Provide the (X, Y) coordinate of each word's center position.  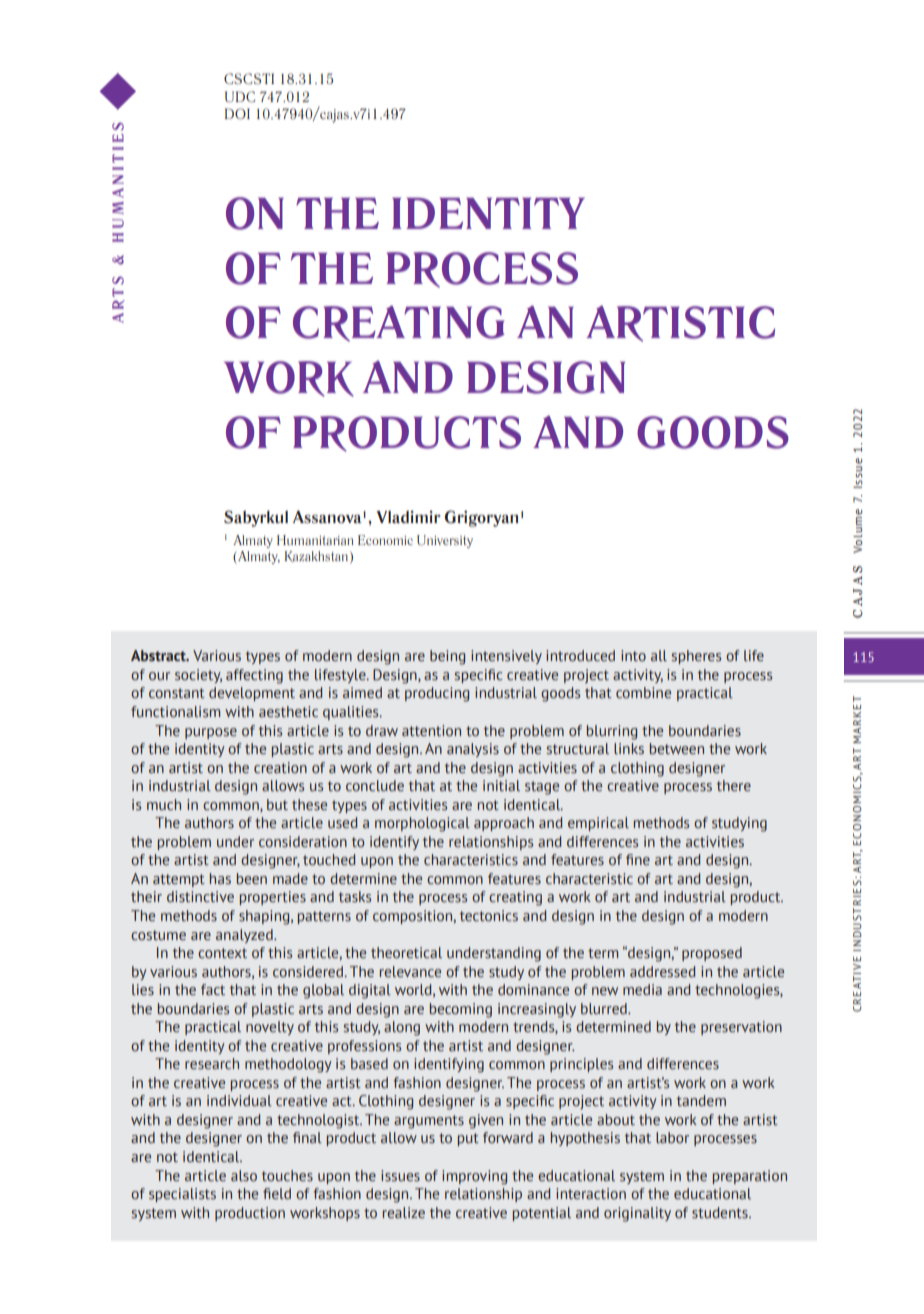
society (198, 676)
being (447, 657)
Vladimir (408, 517)
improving (474, 1177)
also (244, 1176)
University (445, 541)
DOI (237, 113)
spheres (696, 657)
